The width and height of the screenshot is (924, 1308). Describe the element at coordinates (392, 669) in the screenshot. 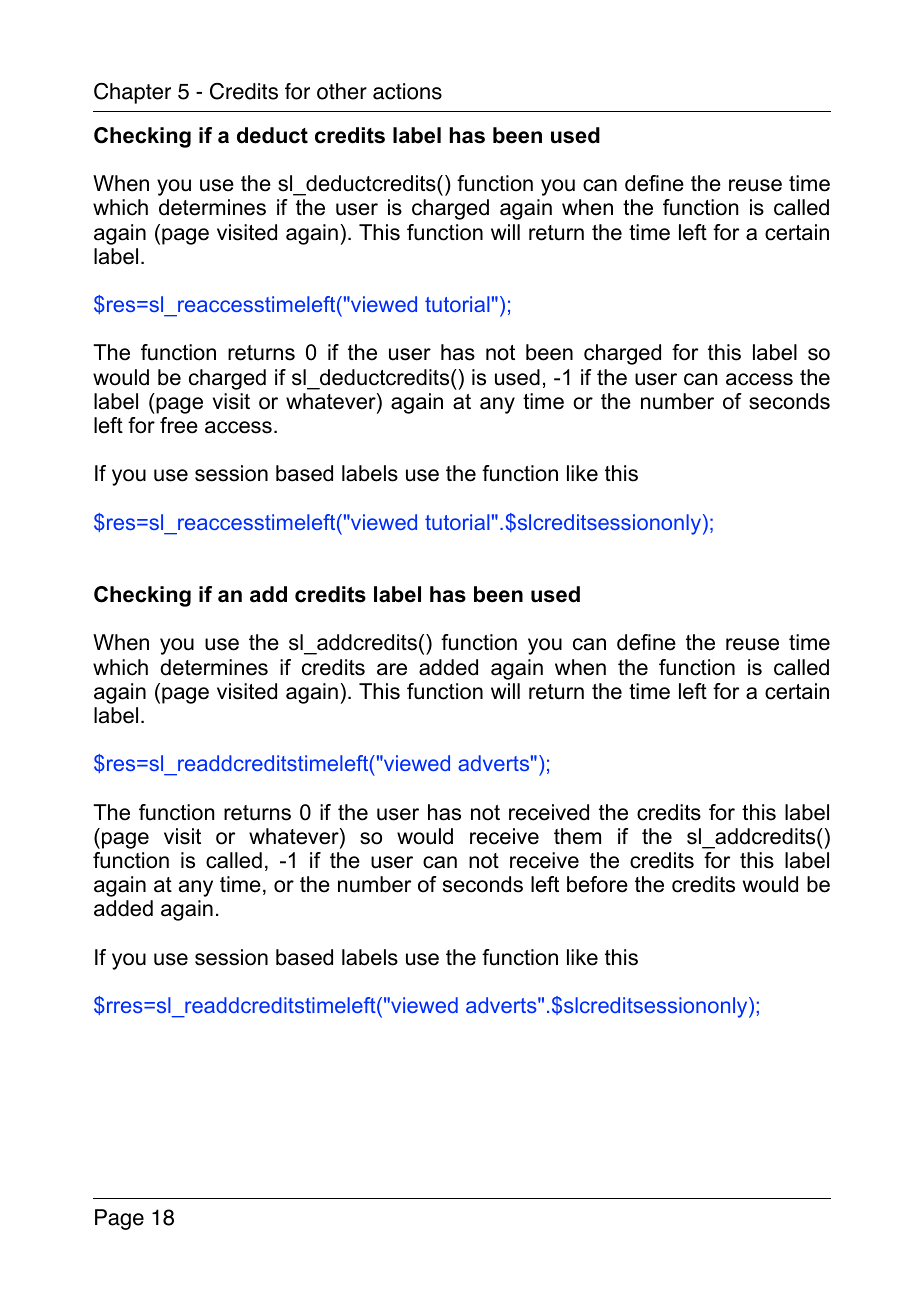

I see `are` at that location.
